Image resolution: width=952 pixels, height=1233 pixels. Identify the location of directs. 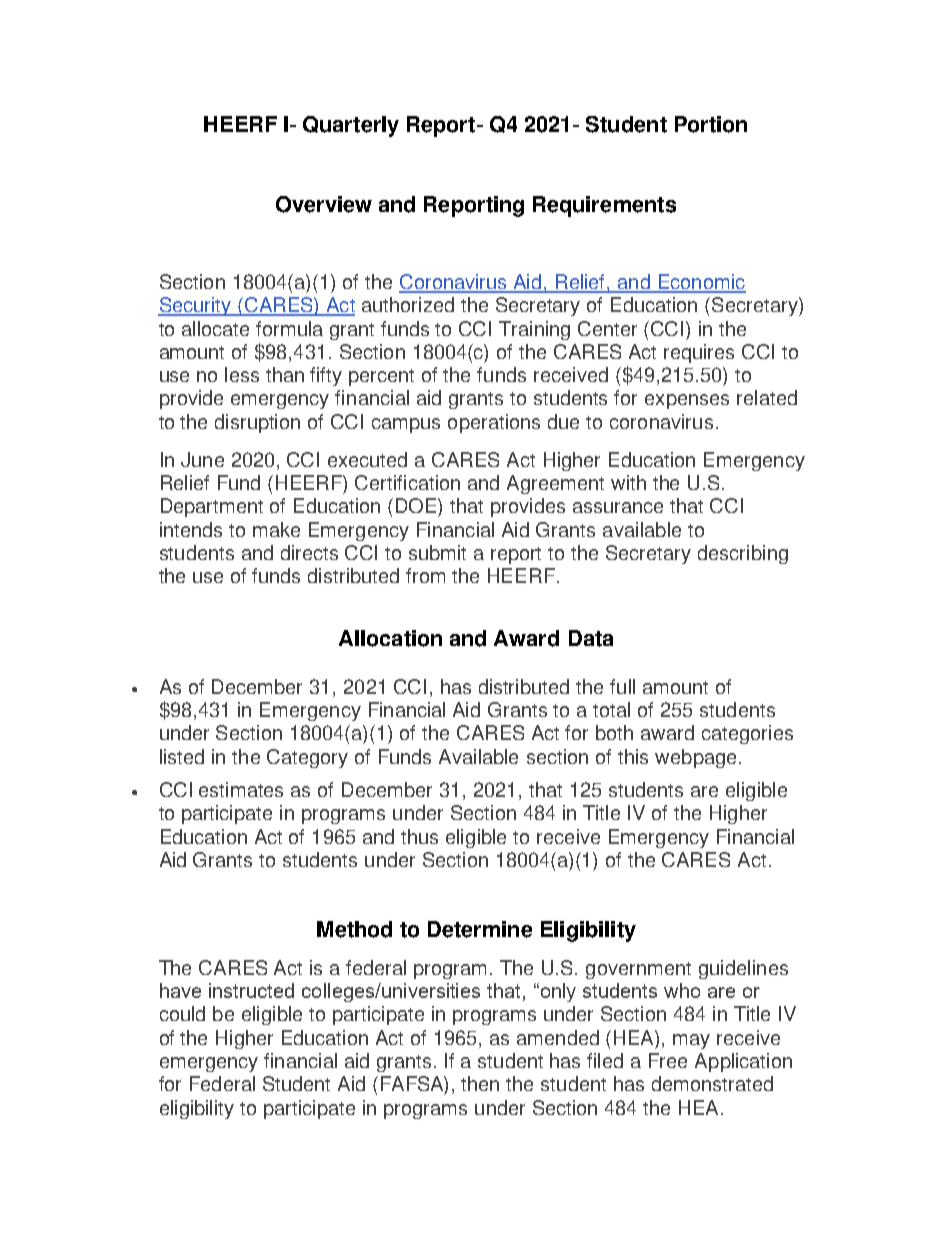
(309, 552).
